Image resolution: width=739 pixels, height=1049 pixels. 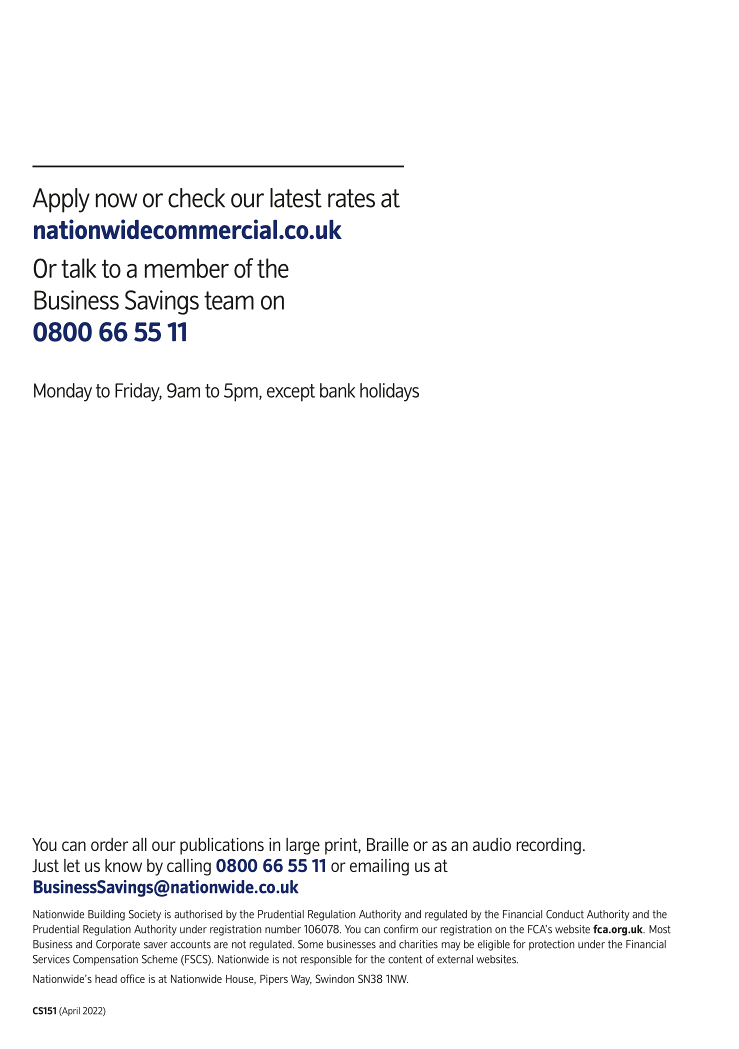 What do you see at coordinates (337, 390) in the document?
I see `bank` at bounding box center [337, 390].
